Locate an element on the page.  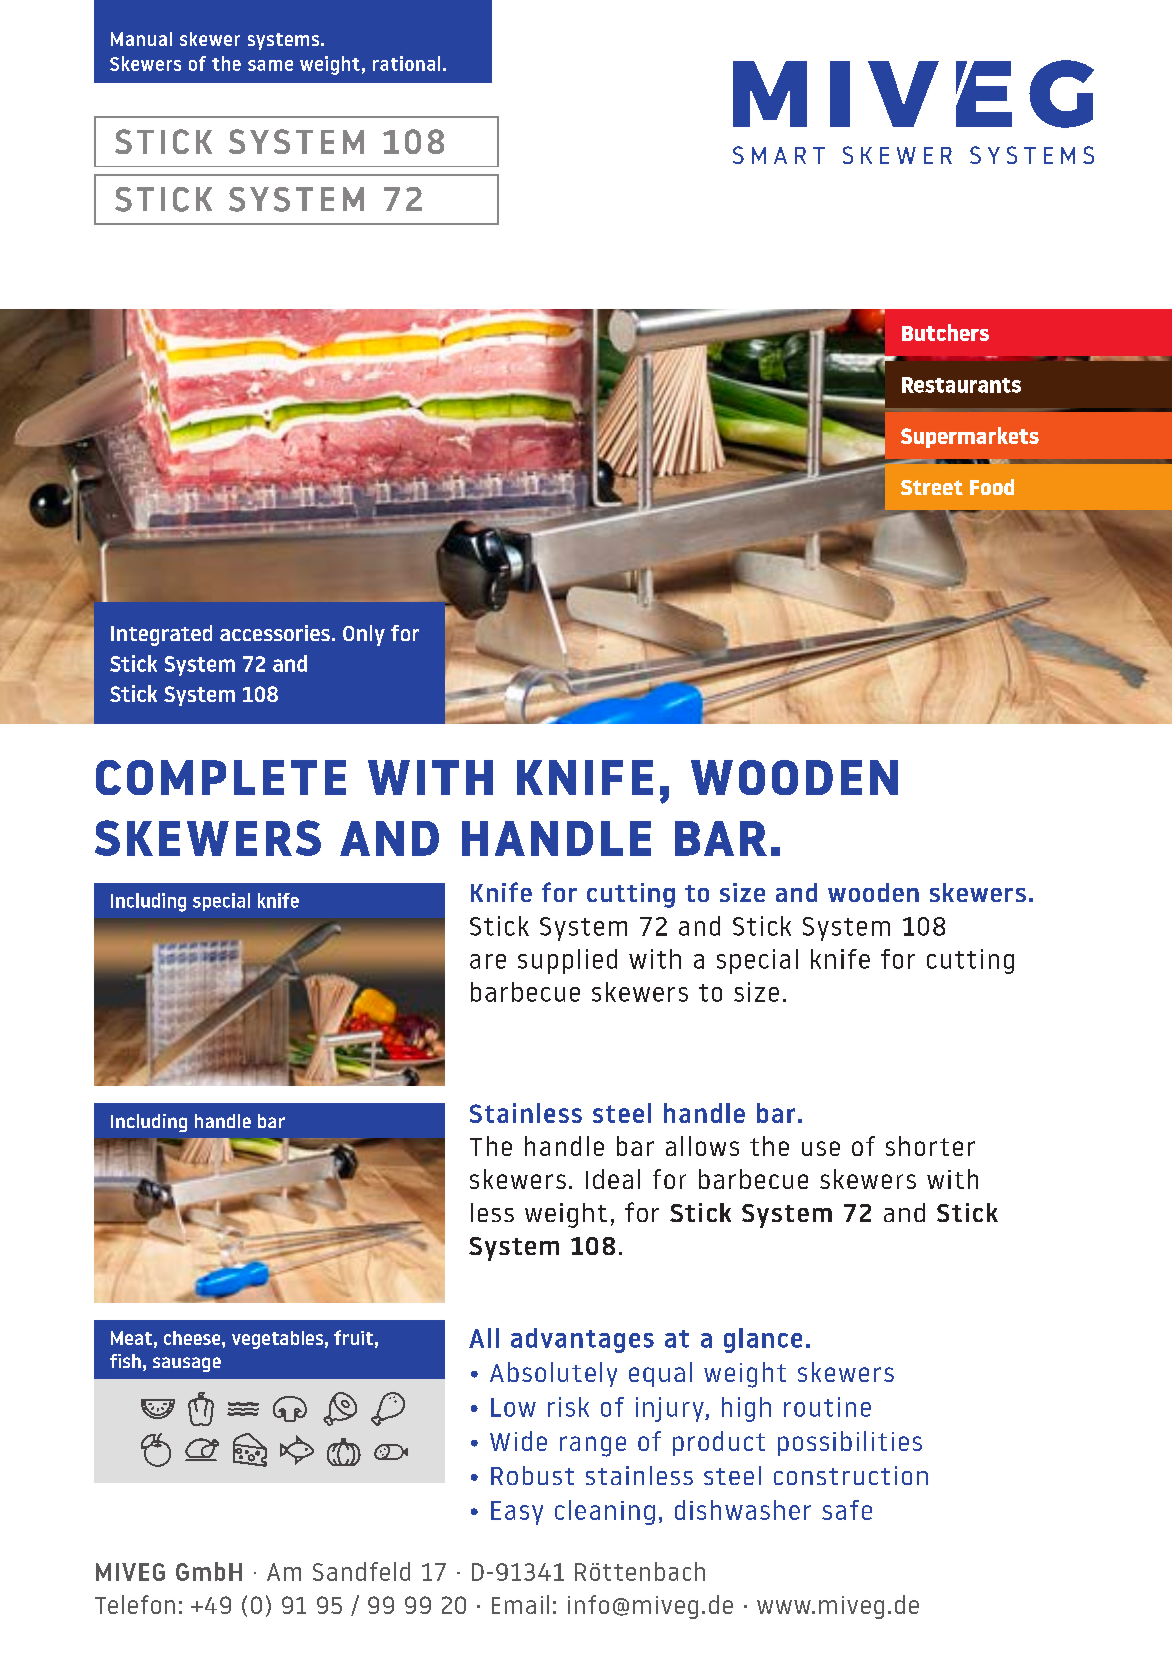
use is located at coordinates (821, 1148).
